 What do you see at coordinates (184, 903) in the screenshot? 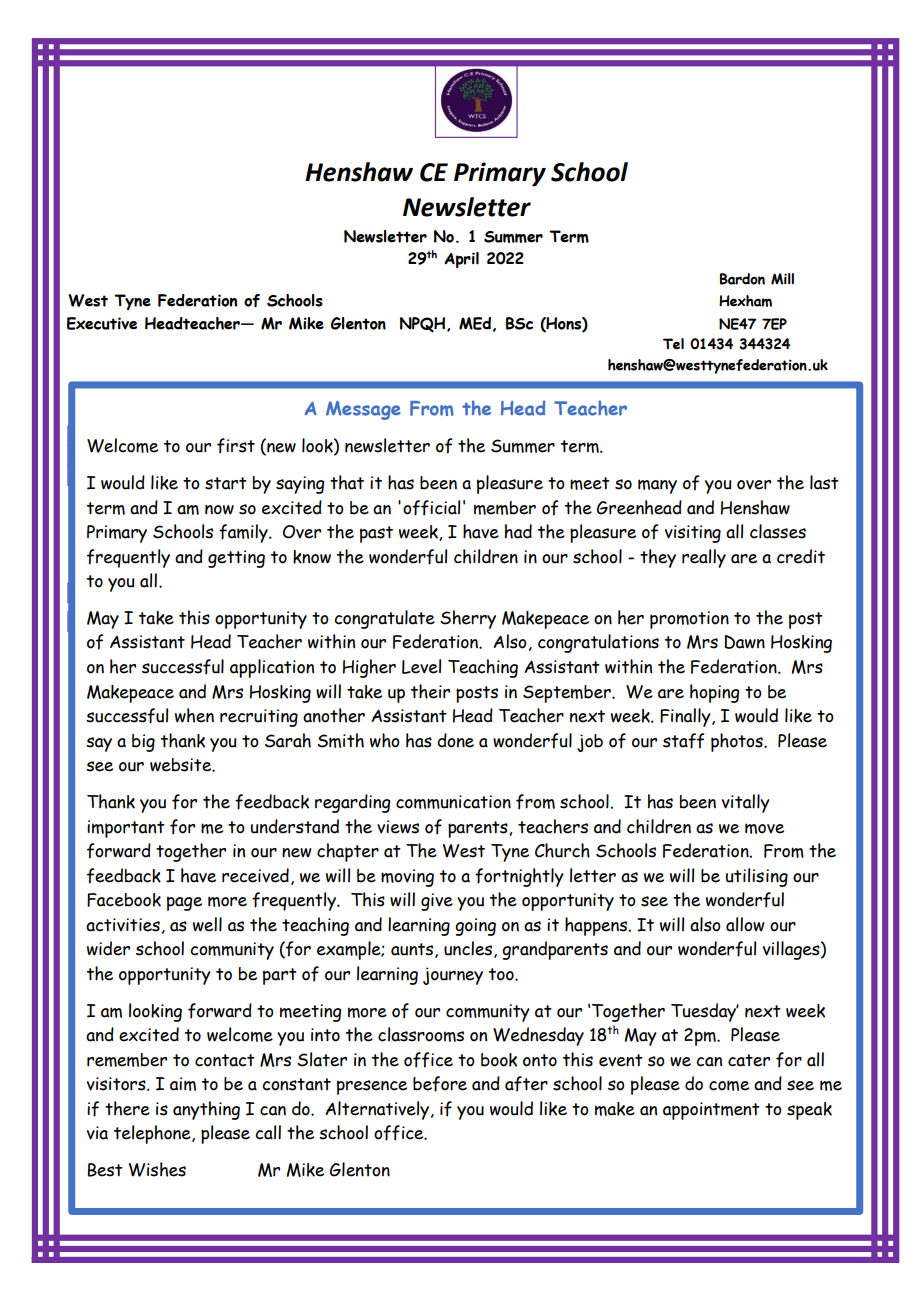
I see `page` at bounding box center [184, 903].
